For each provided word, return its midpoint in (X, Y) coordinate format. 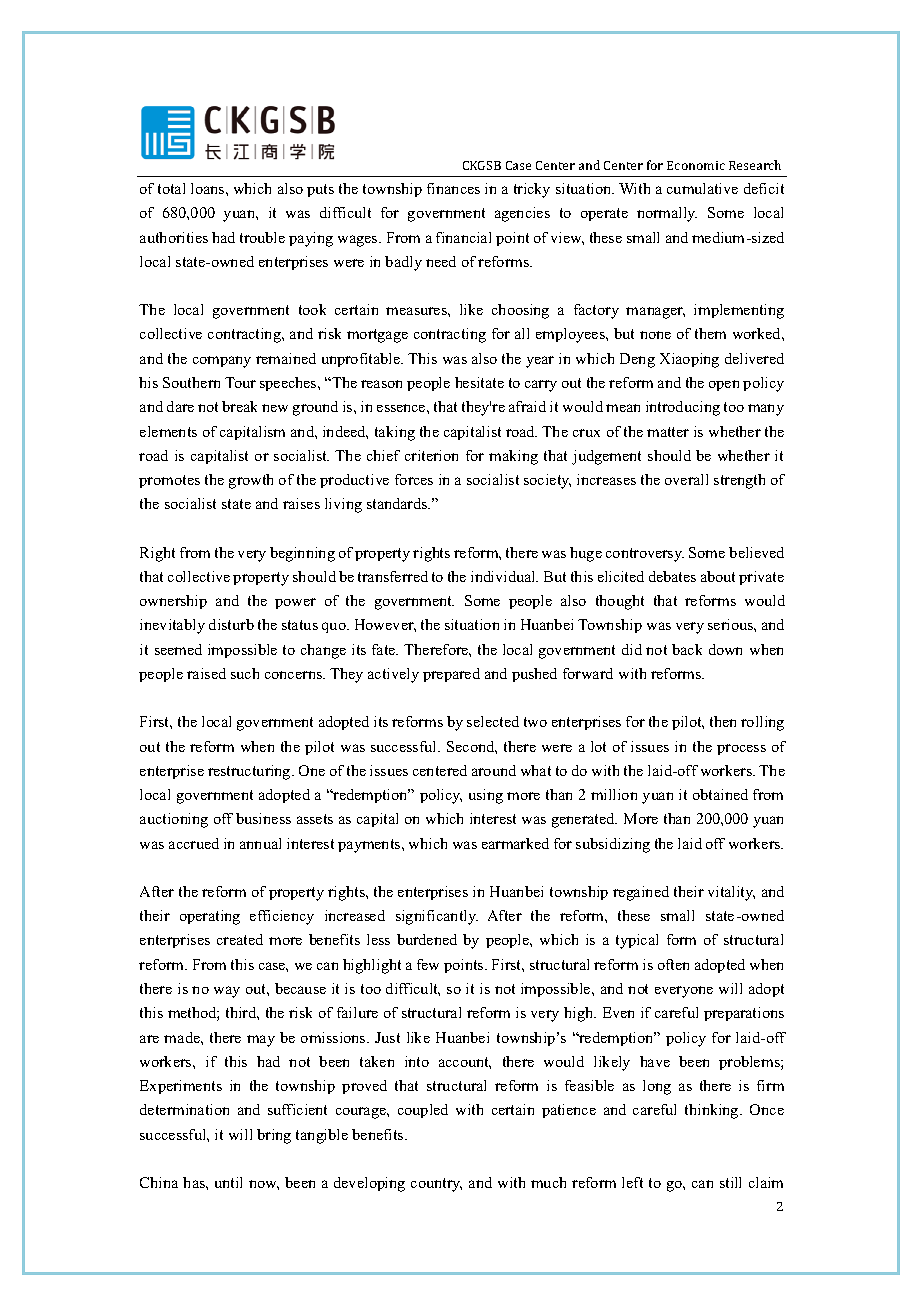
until (228, 1182)
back (687, 649)
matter (668, 432)
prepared (451, 675)
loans (209, 188)
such (245, 673)
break (239, 406)
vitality (731, 893)
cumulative (702, 188)
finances (453, 188)
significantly (437, 917)
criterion (431, 455)
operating (210, 917)
